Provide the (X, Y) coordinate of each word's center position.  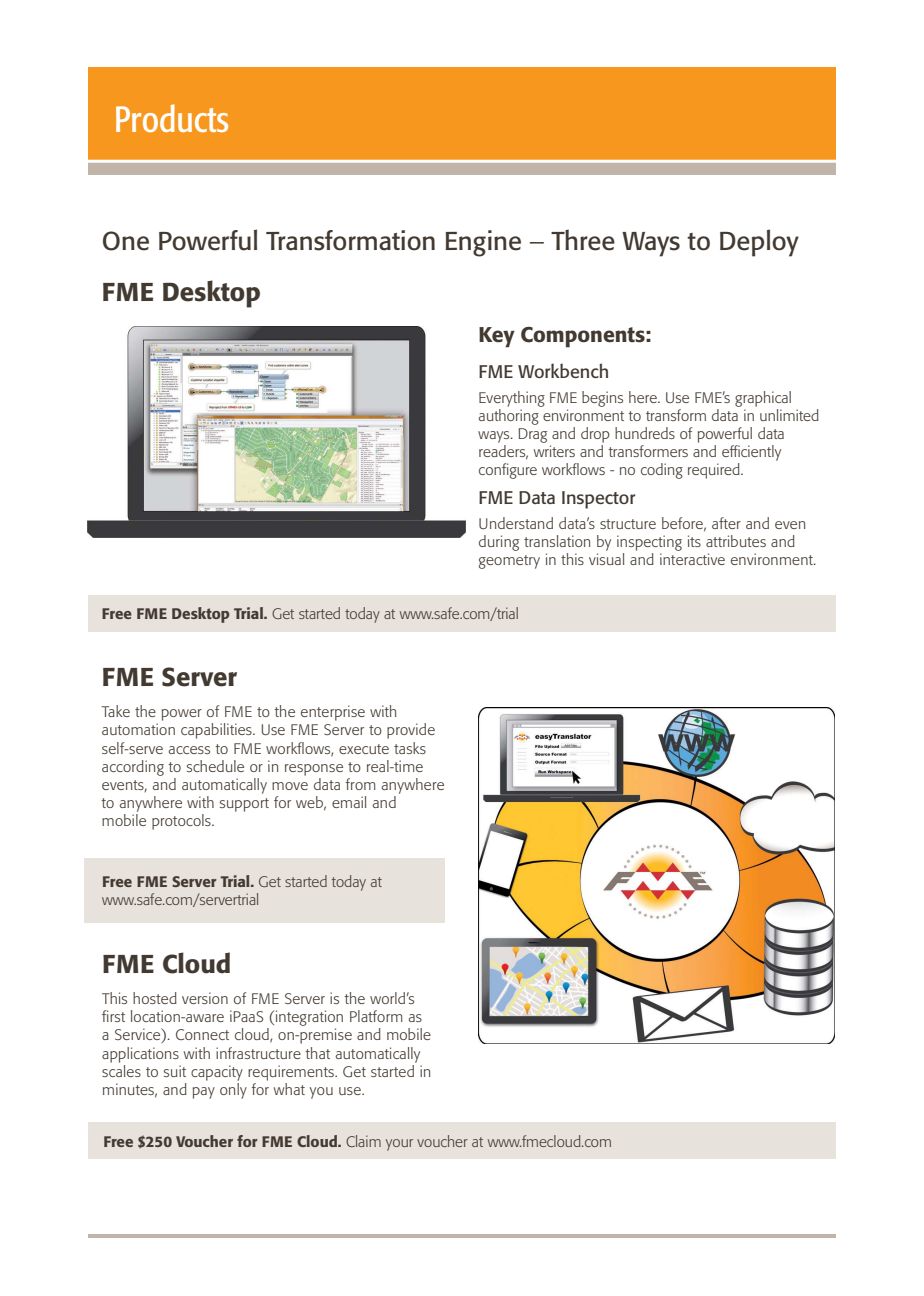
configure (508, 471)
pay (204, 1093)
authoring (509, 417)
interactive (692, 559)
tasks (410, 748)
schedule (215, 766)
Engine (483, 243)
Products (172, 118)
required (715, 471)
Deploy (759, 243)
